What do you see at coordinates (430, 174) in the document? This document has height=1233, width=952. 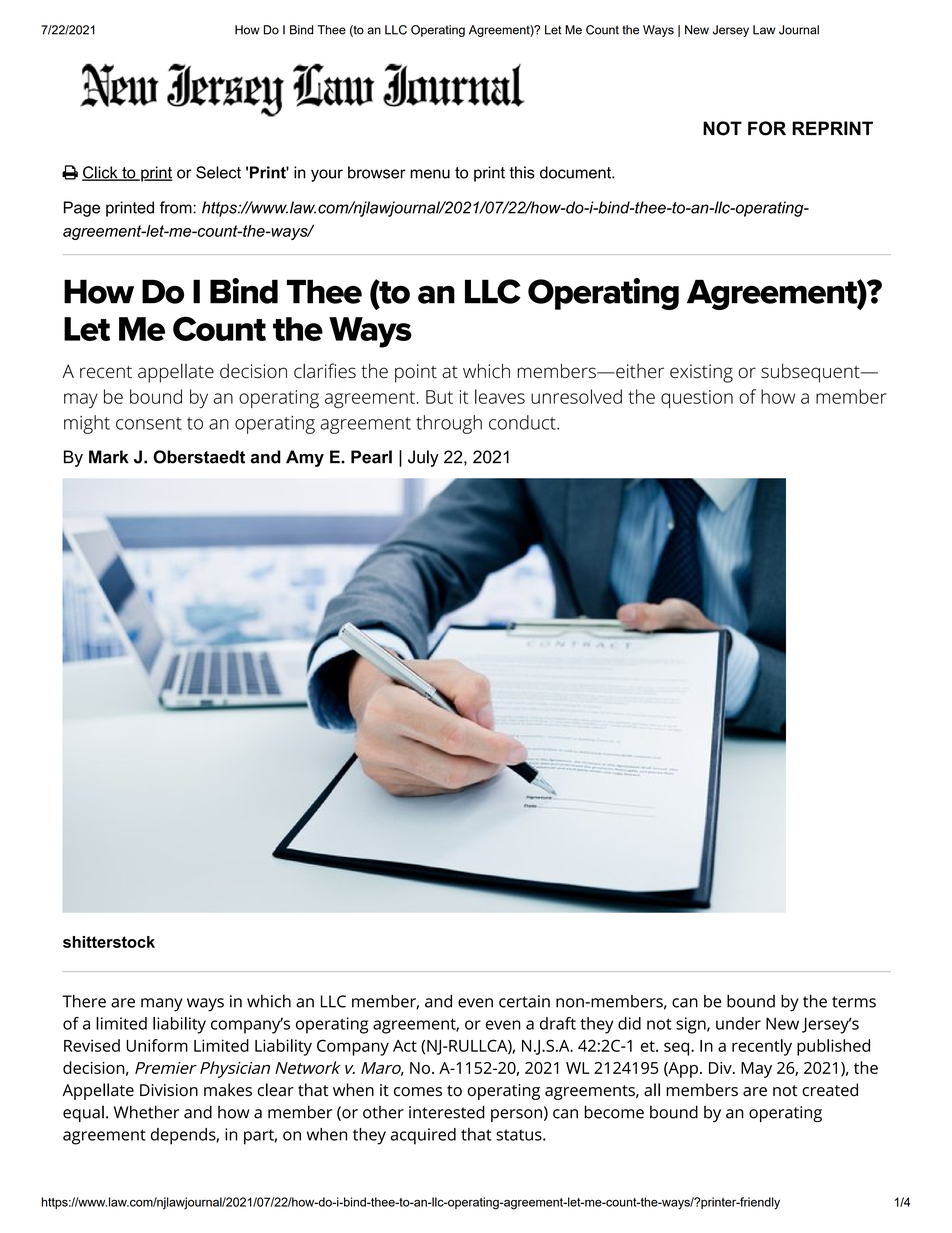 I see `menu` at bounding box center [430, 174].
